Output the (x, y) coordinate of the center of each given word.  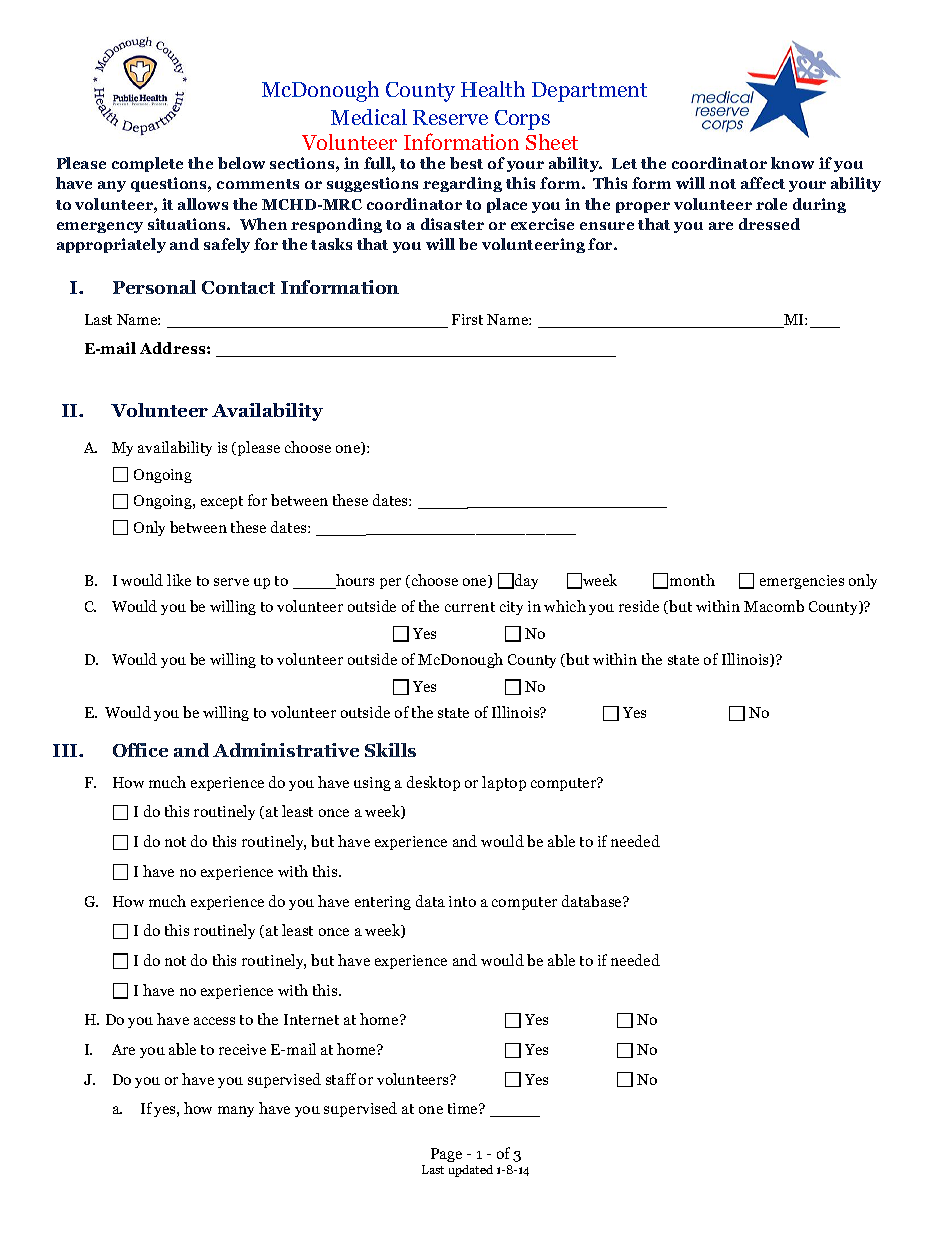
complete (147, 164)
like (179, 580)
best (466, 163)
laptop (504, 783)
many (236, 1111)
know (792, 163)
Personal (154, 287)
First (467, 319)
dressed (769, 224)
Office (140, 750)
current (470, 607)
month (692, 580)
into (462, 901)
